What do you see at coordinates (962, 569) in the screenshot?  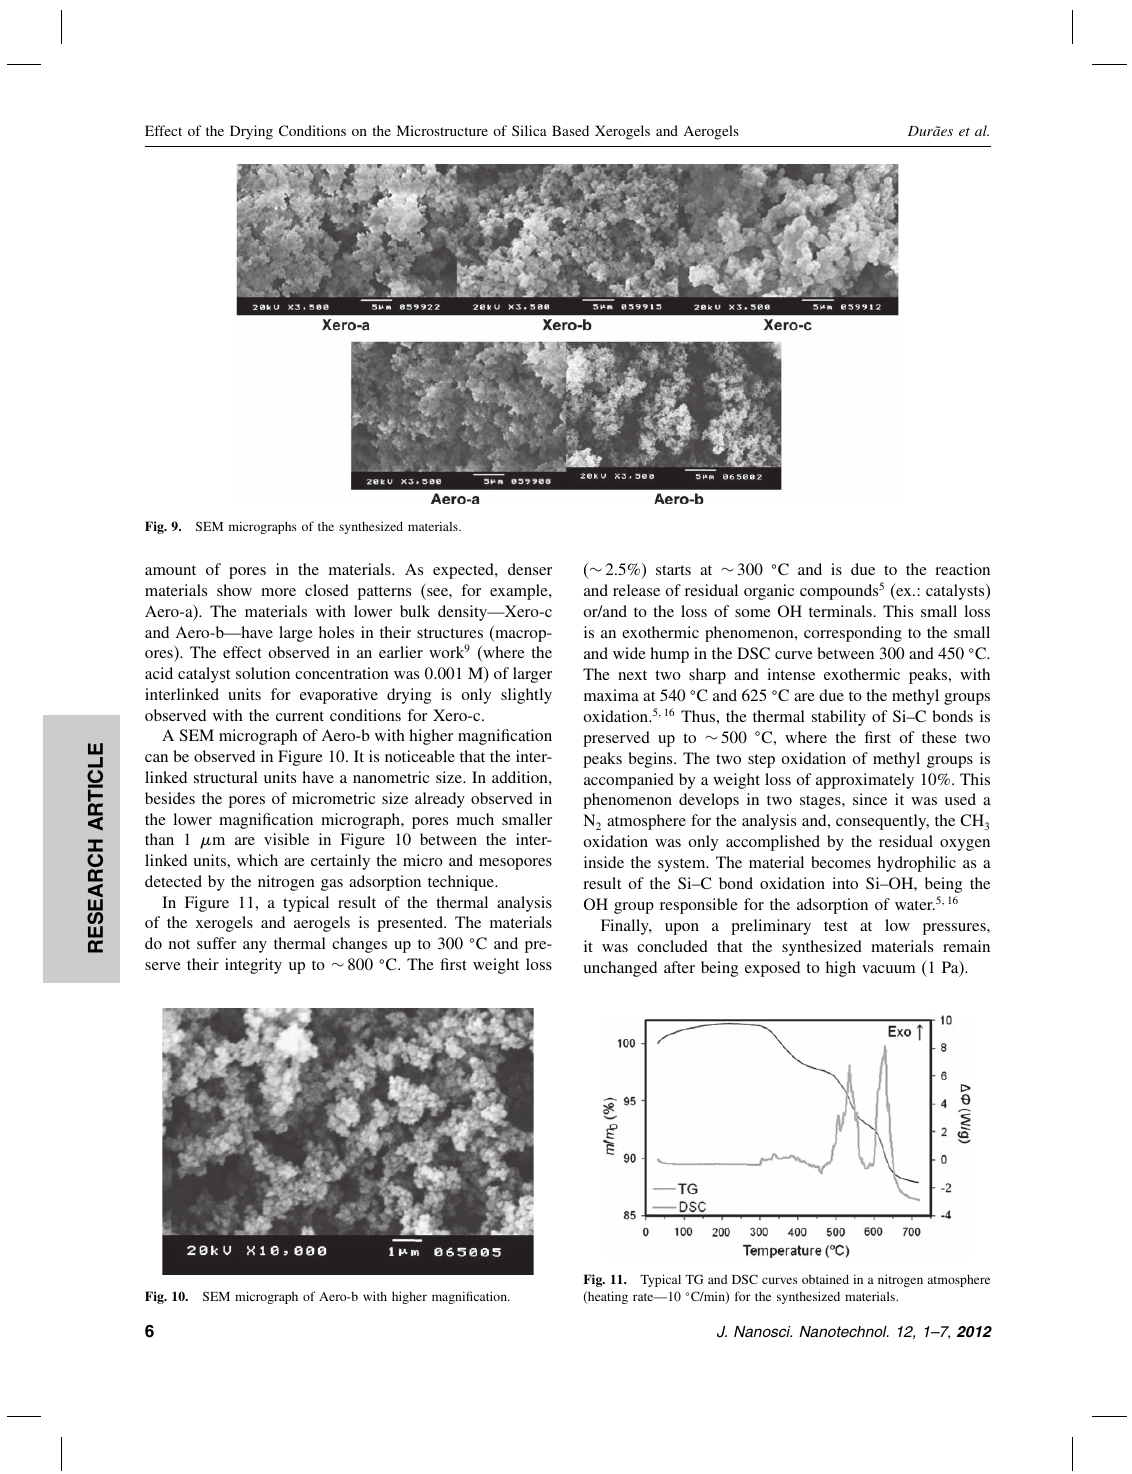 I see `reaction` at bounding box center [962, 569].
